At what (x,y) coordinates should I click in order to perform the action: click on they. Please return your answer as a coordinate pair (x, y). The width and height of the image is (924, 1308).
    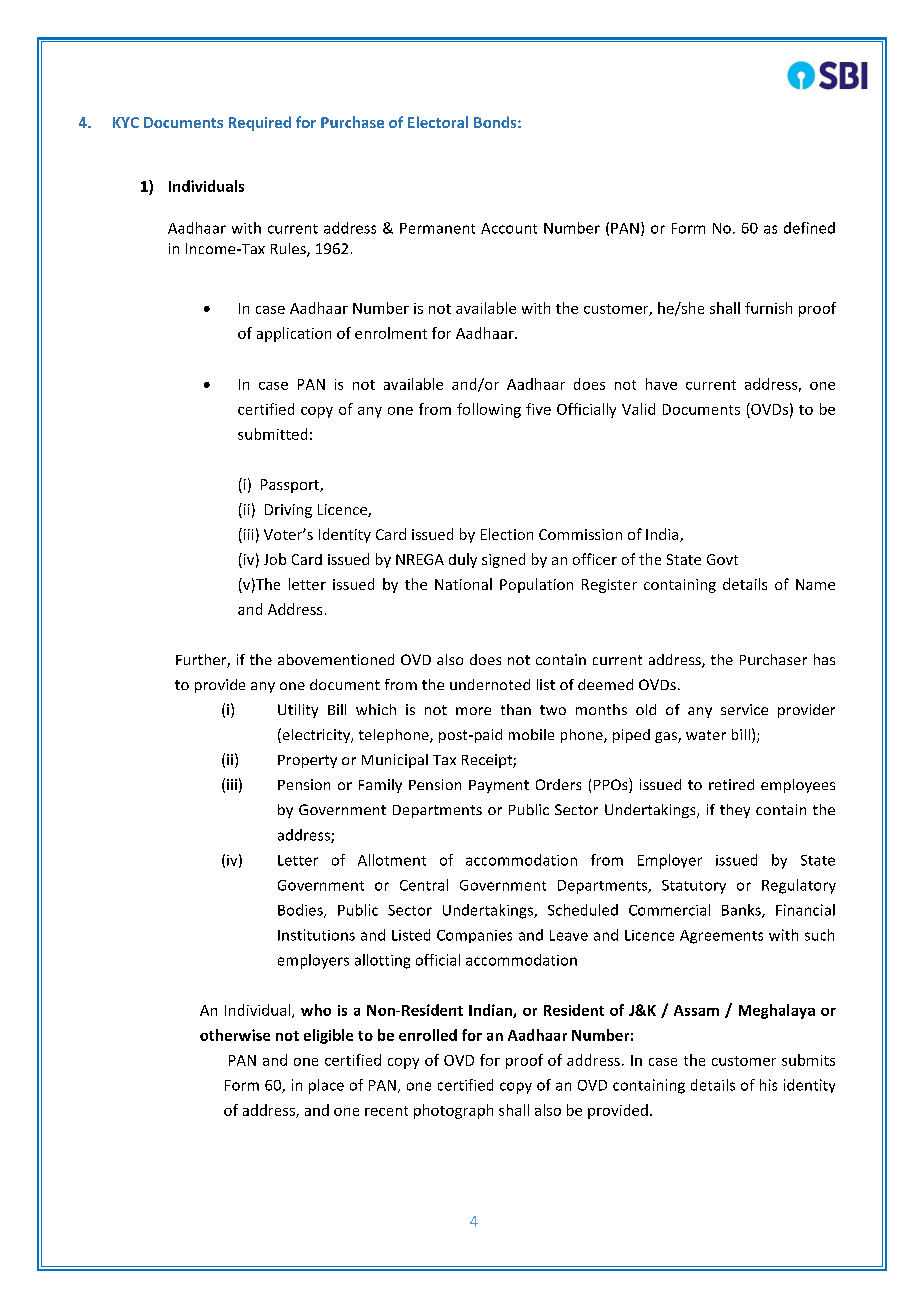
    Looking at the image, I should click on (735, 811).
